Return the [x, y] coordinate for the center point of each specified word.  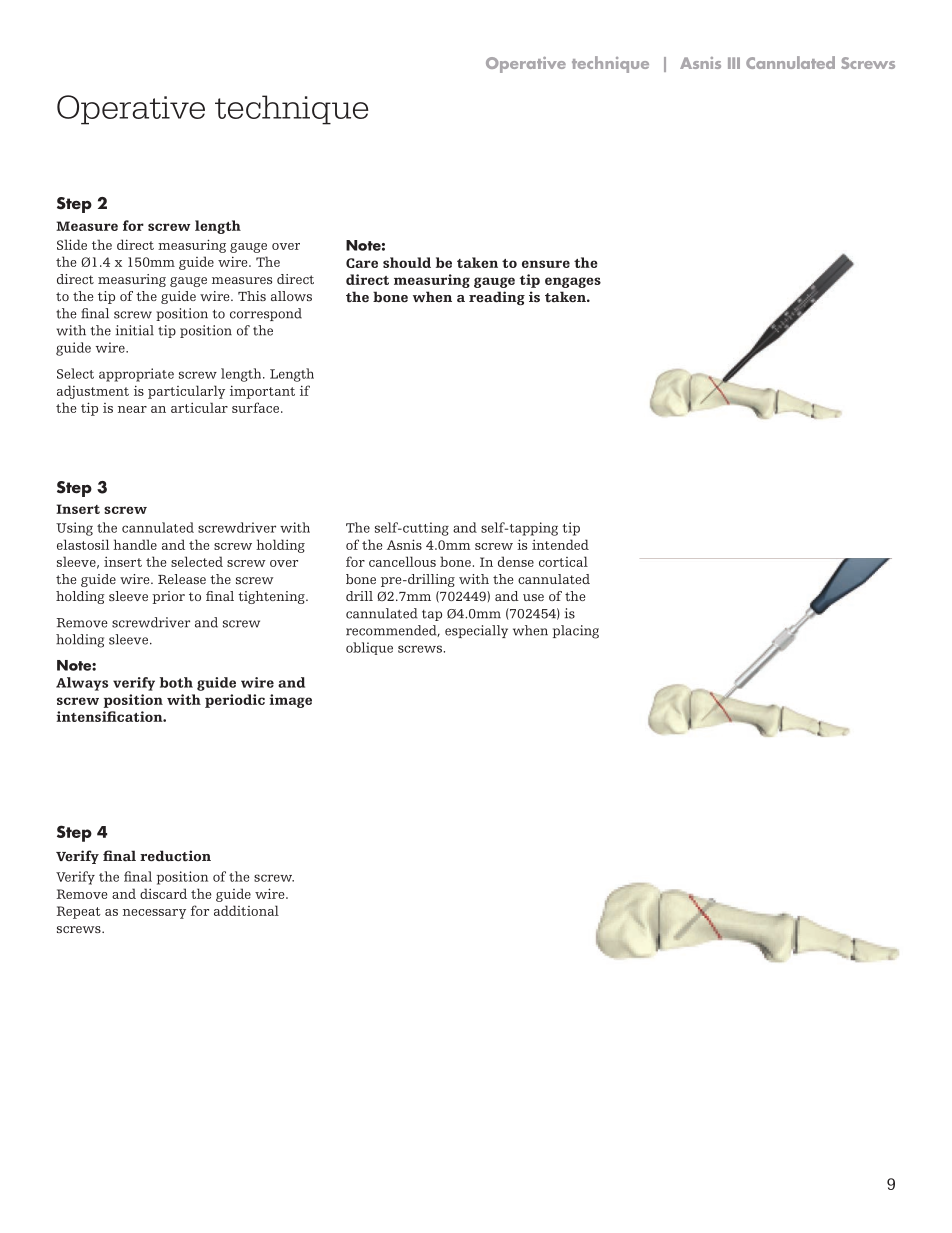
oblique [369, 648]
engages [573, 282]
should [407, 262]
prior [168, 597]
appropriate [136, 375]
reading [497, 298]
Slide [72, 244]
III [734, 63]
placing [576, 632]
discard [163, 893]
